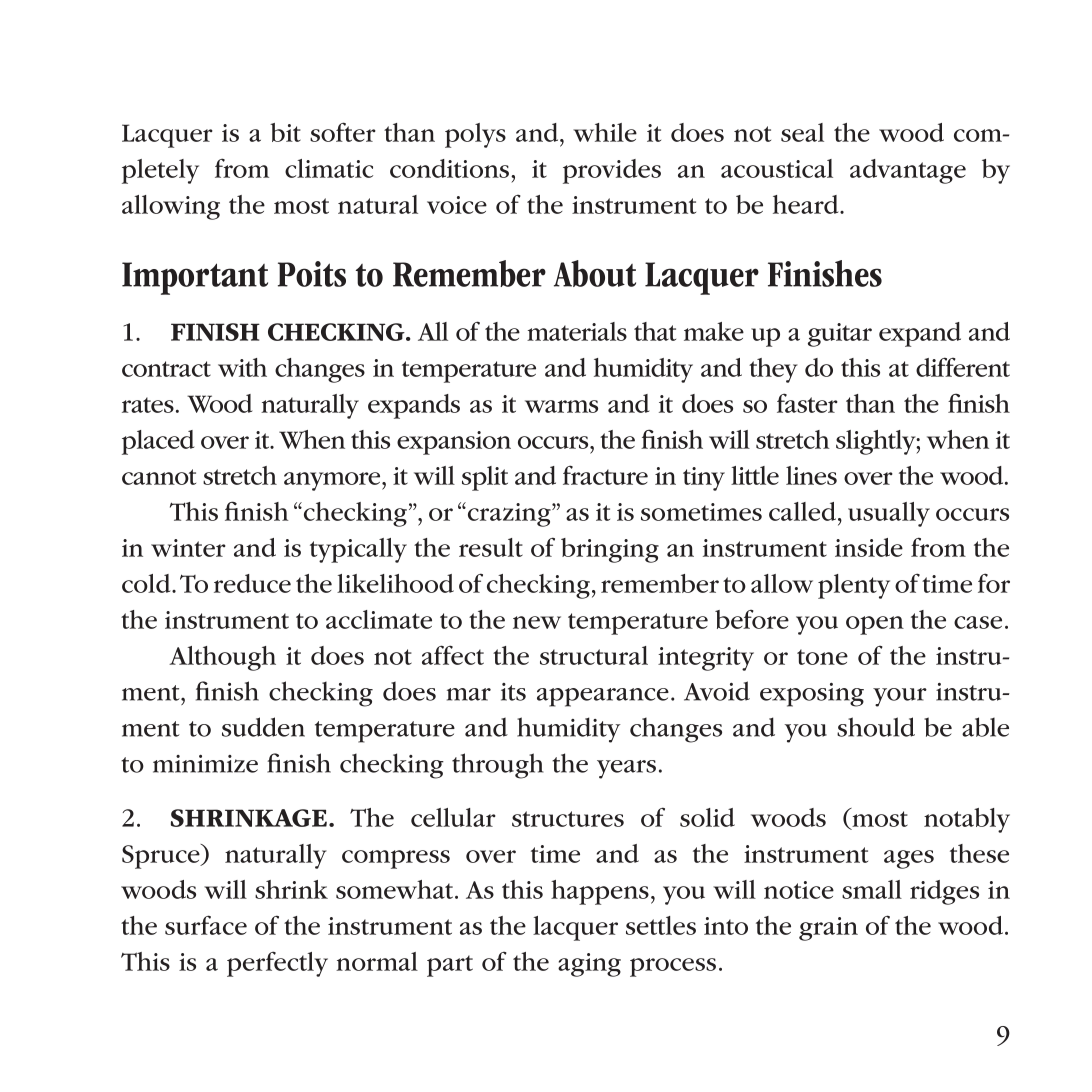 The image size is (1092, 1092). What do you see at coordinates (828, 929) in the screenshot?
I see `grain` at bounding box center [828, 929].
